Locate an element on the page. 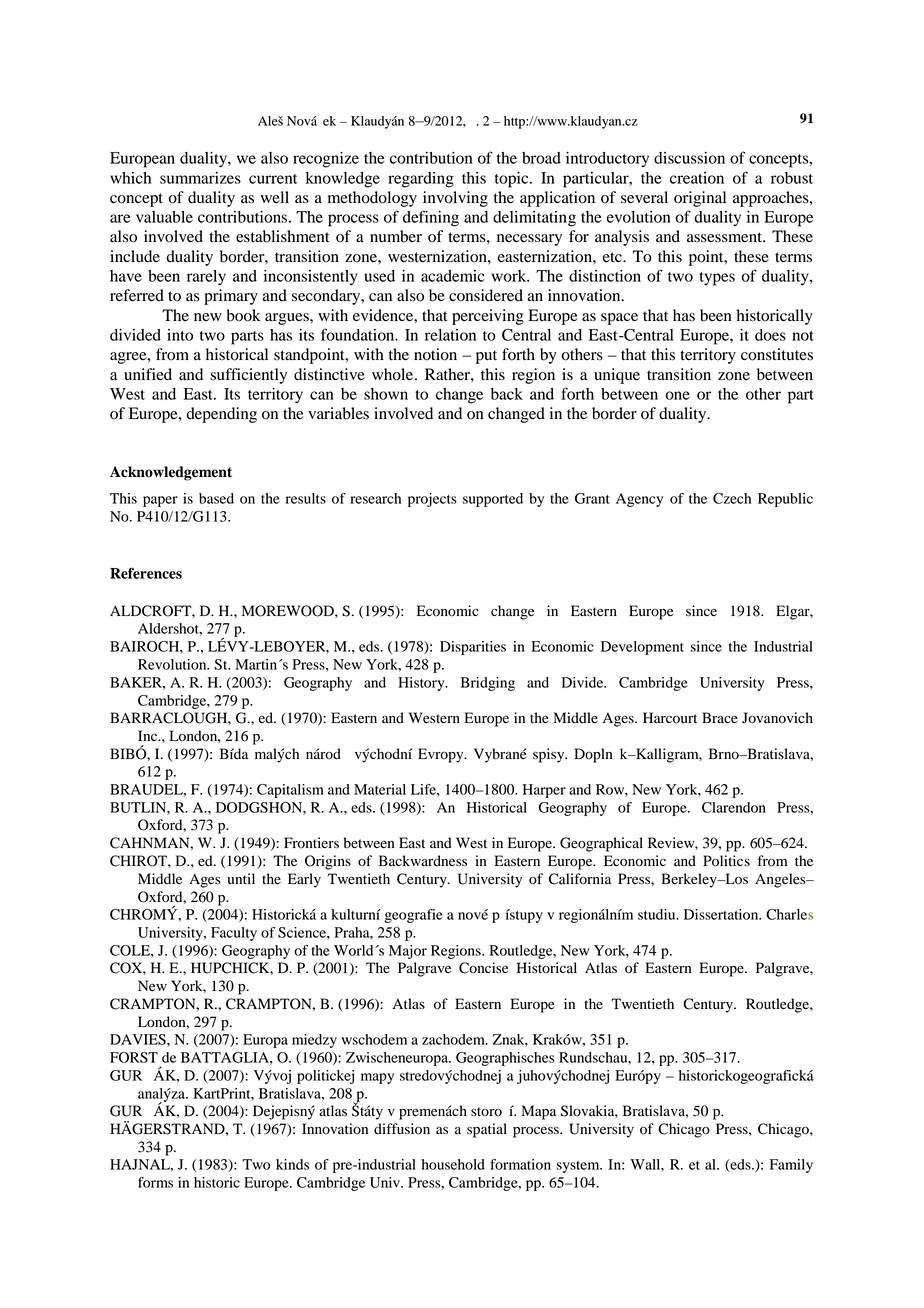 Image resolution: width=924 pixels, height=1308 pixels. Faculty is located at coordinates (234, 934).
